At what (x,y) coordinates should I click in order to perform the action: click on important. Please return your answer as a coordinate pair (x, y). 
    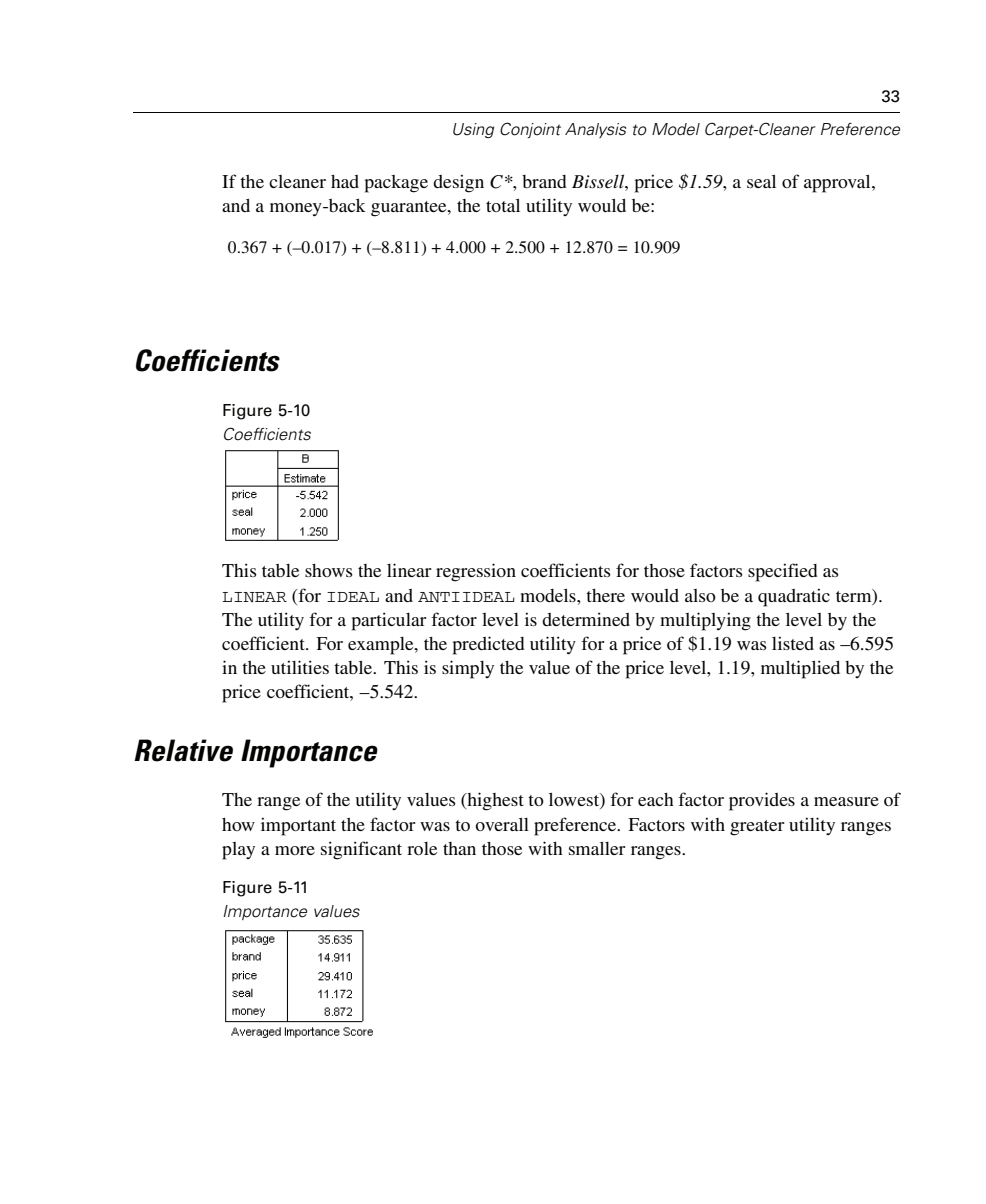
    Looking at the image, I should click on (298, 826).
